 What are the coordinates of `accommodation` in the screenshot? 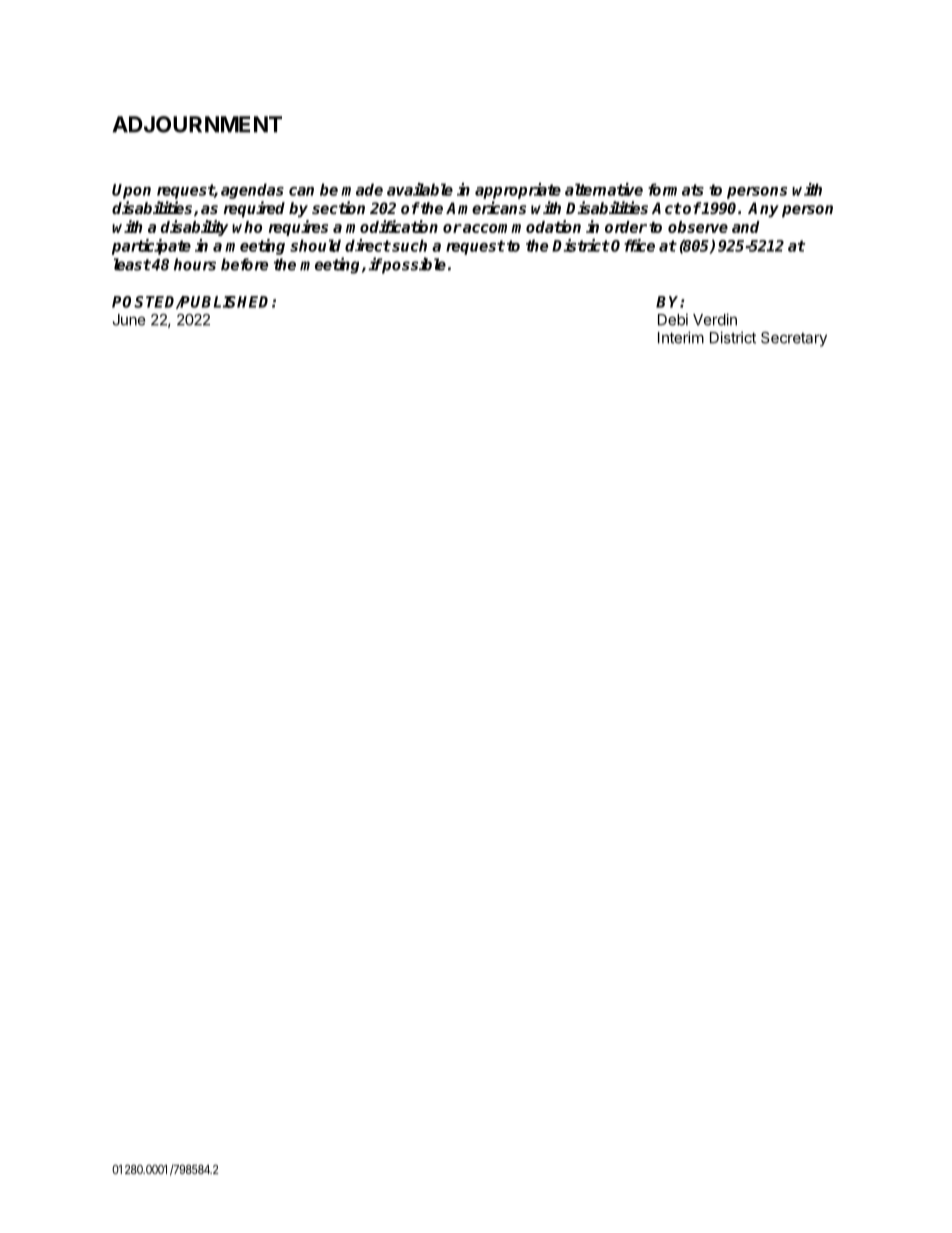 It's located at (521, 226).
